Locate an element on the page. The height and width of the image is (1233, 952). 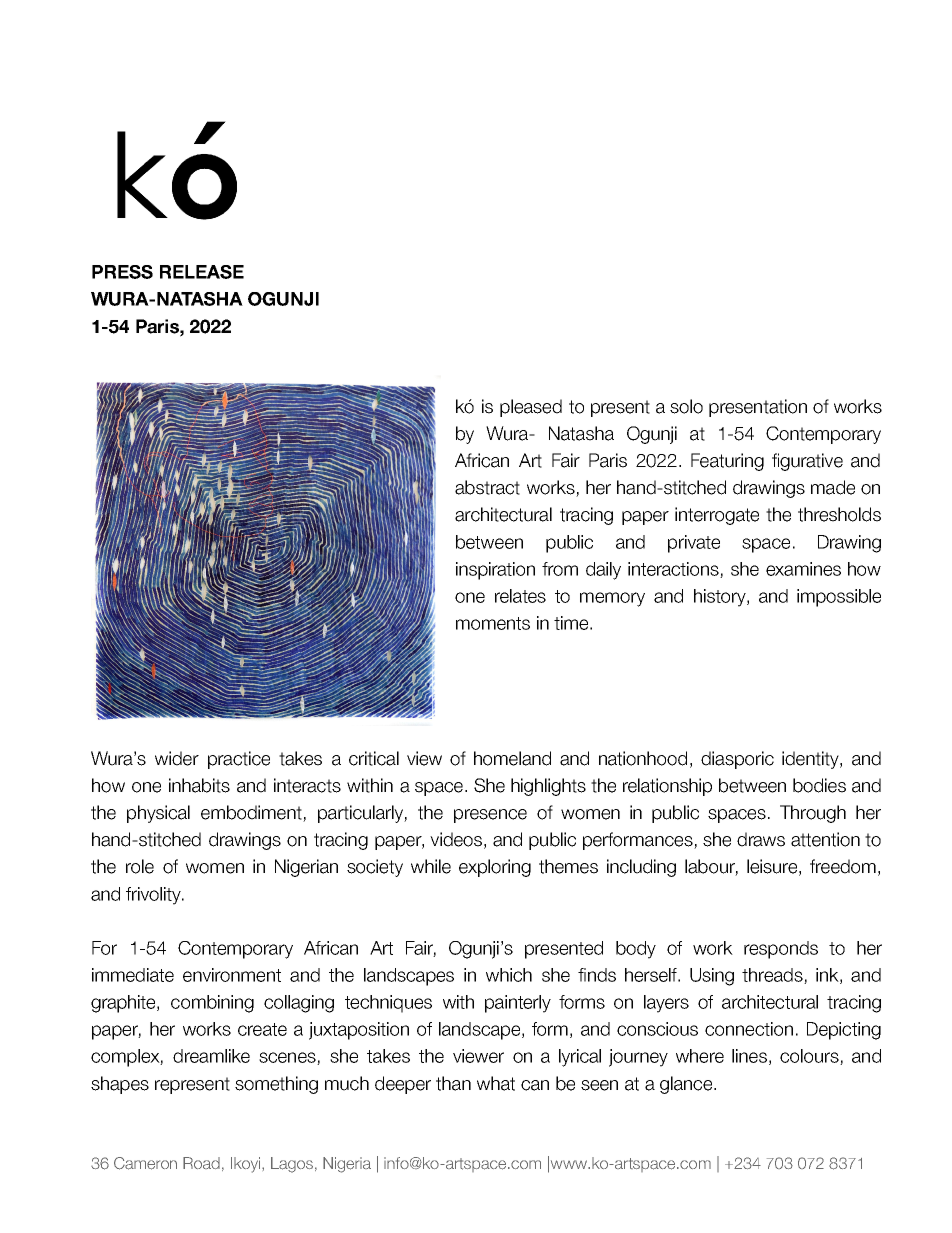
abstract is located at coordinates (487, 487).
